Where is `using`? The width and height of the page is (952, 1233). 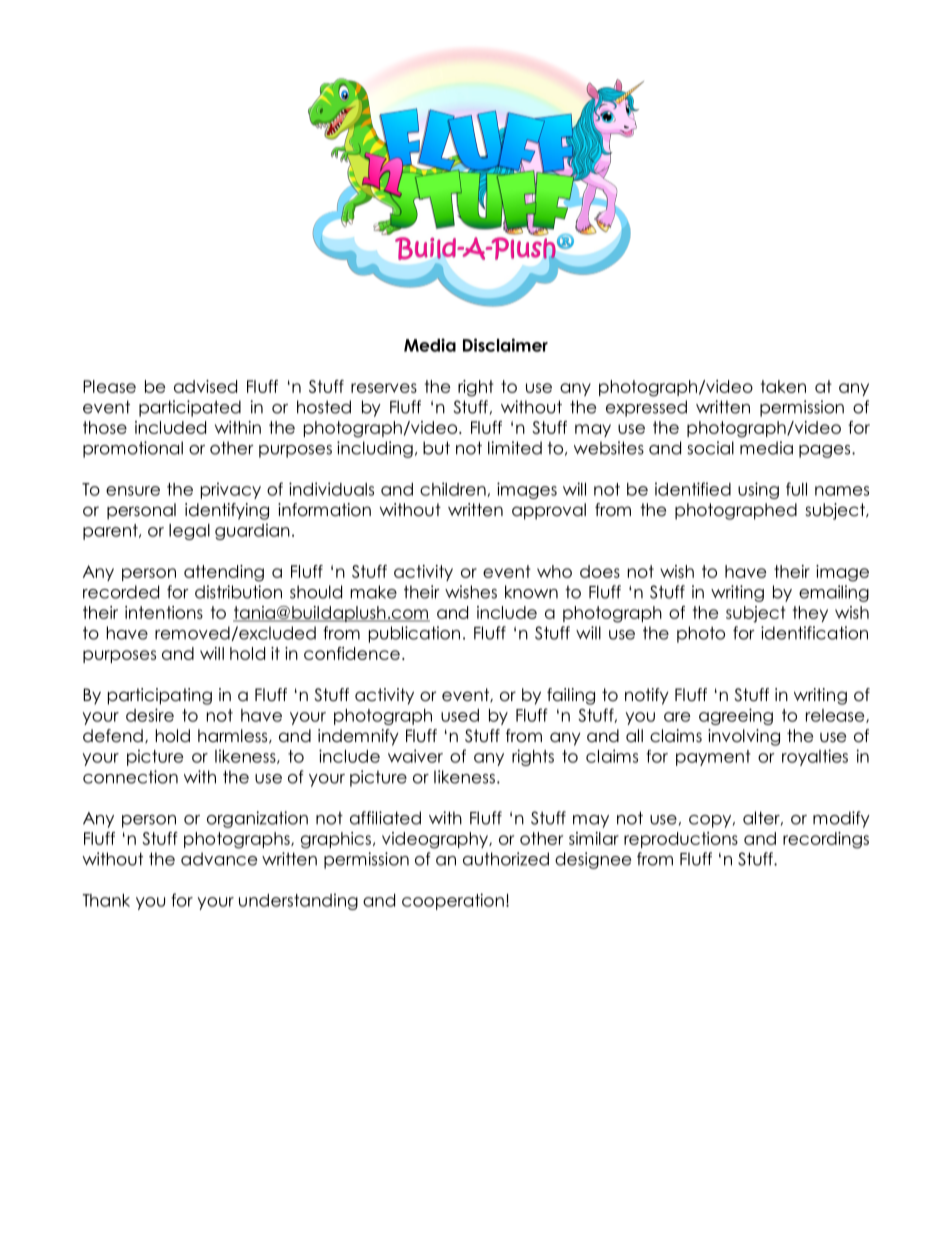 using is located at coordinates (758, 490).
